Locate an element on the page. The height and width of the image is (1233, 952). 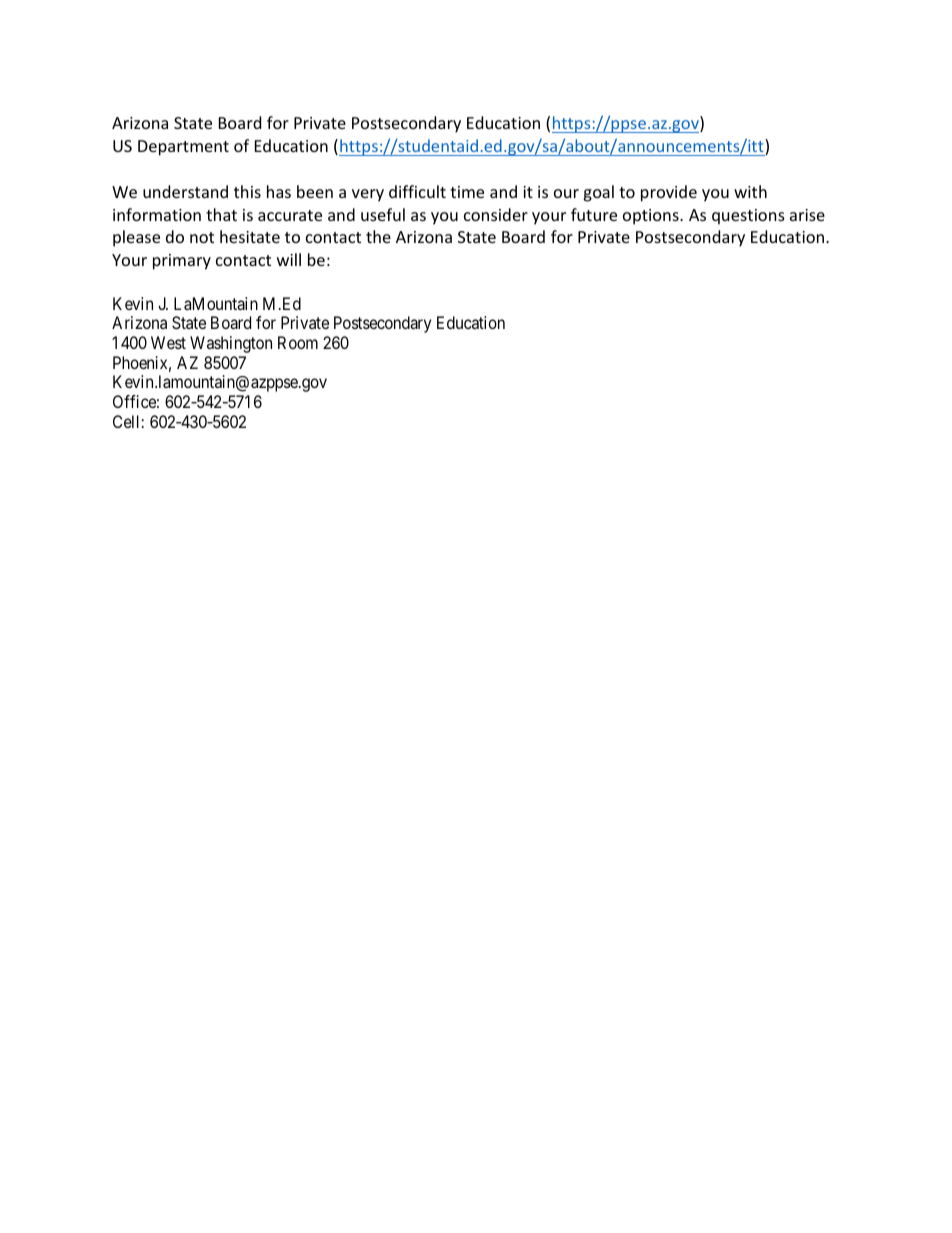
the is located at coordinates (378, 236).
